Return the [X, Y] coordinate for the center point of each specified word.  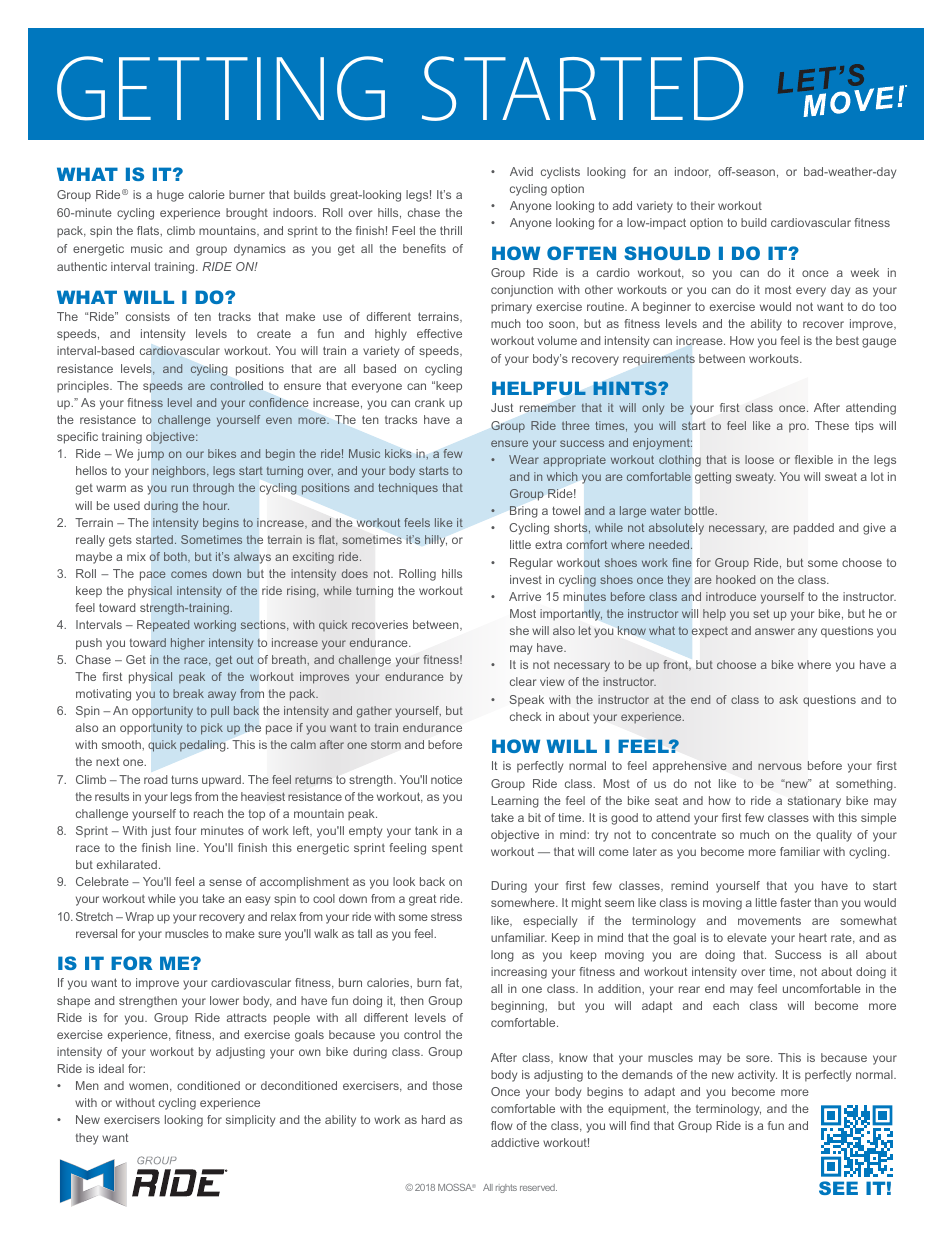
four [185, 830]
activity [757, 1076]
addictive [515, 1142]
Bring [524, 512]
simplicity [250, 1121]
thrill [451, 230]
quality [834, 836]
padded [814, 529]
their [703, 205]
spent [447, 849]
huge [170, 196]
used [127, 505]
